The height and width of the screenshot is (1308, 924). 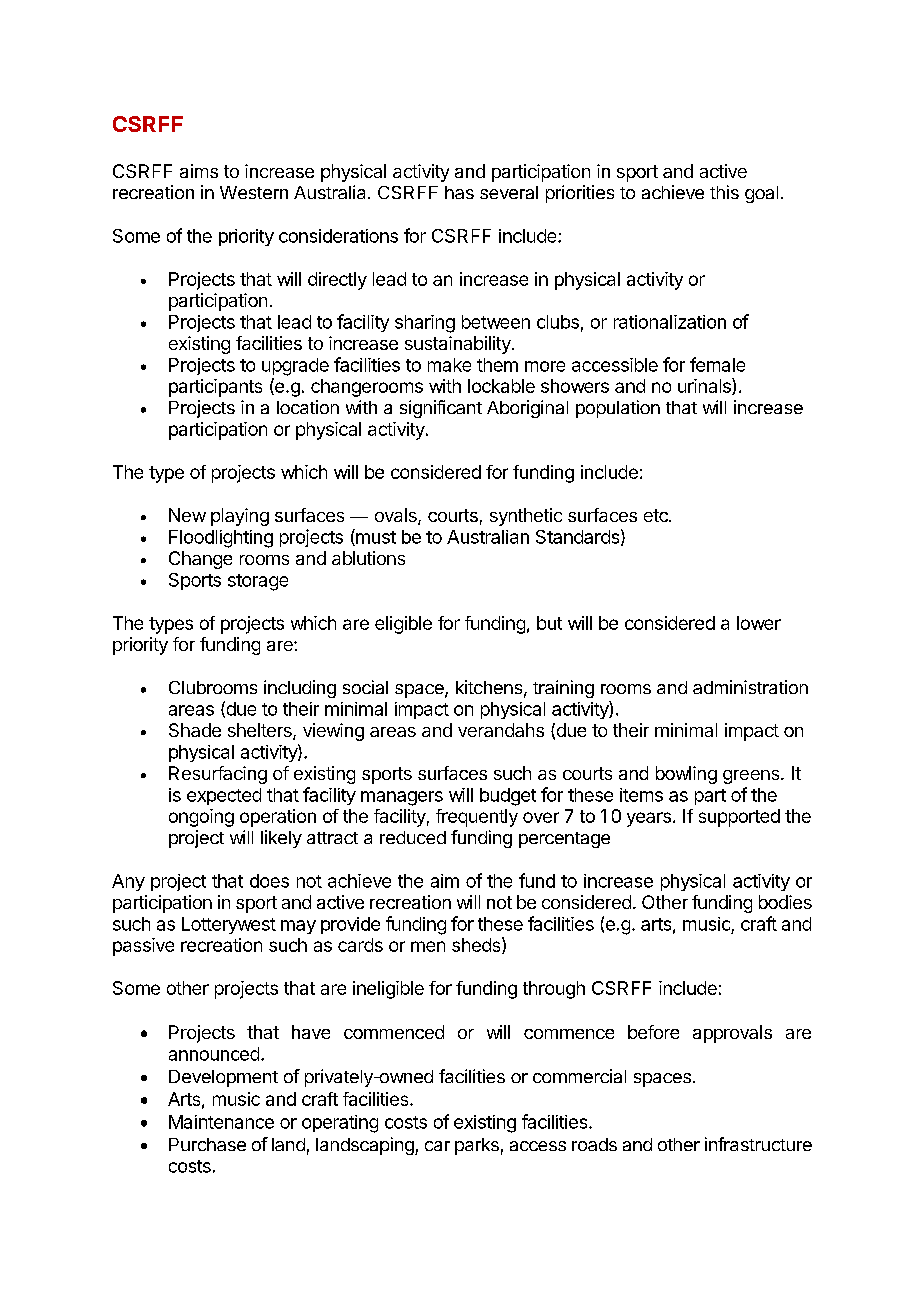 I want to click on New, so click(x=187, y=515).
